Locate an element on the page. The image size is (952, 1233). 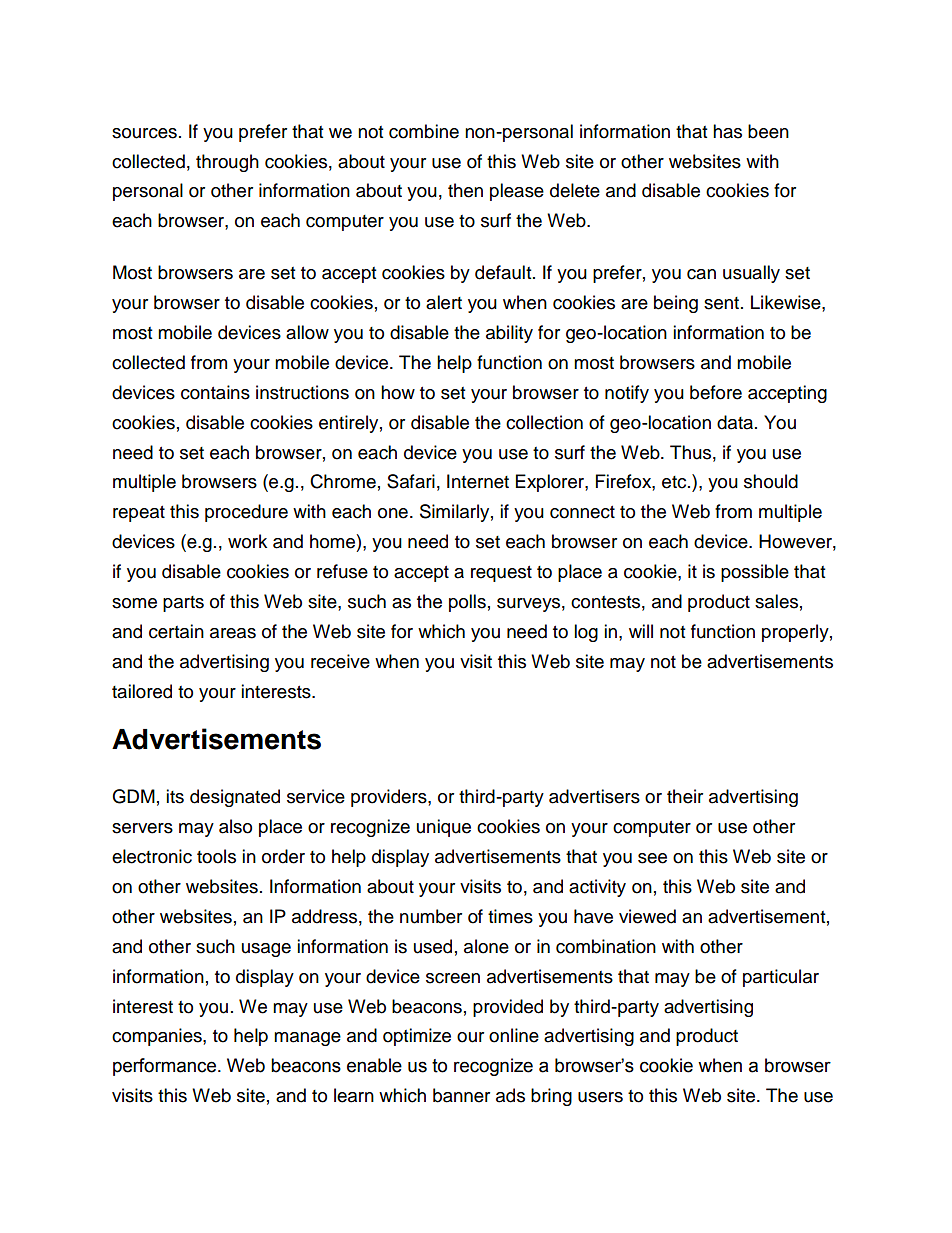
polls is located at coordinates (467, 603).
